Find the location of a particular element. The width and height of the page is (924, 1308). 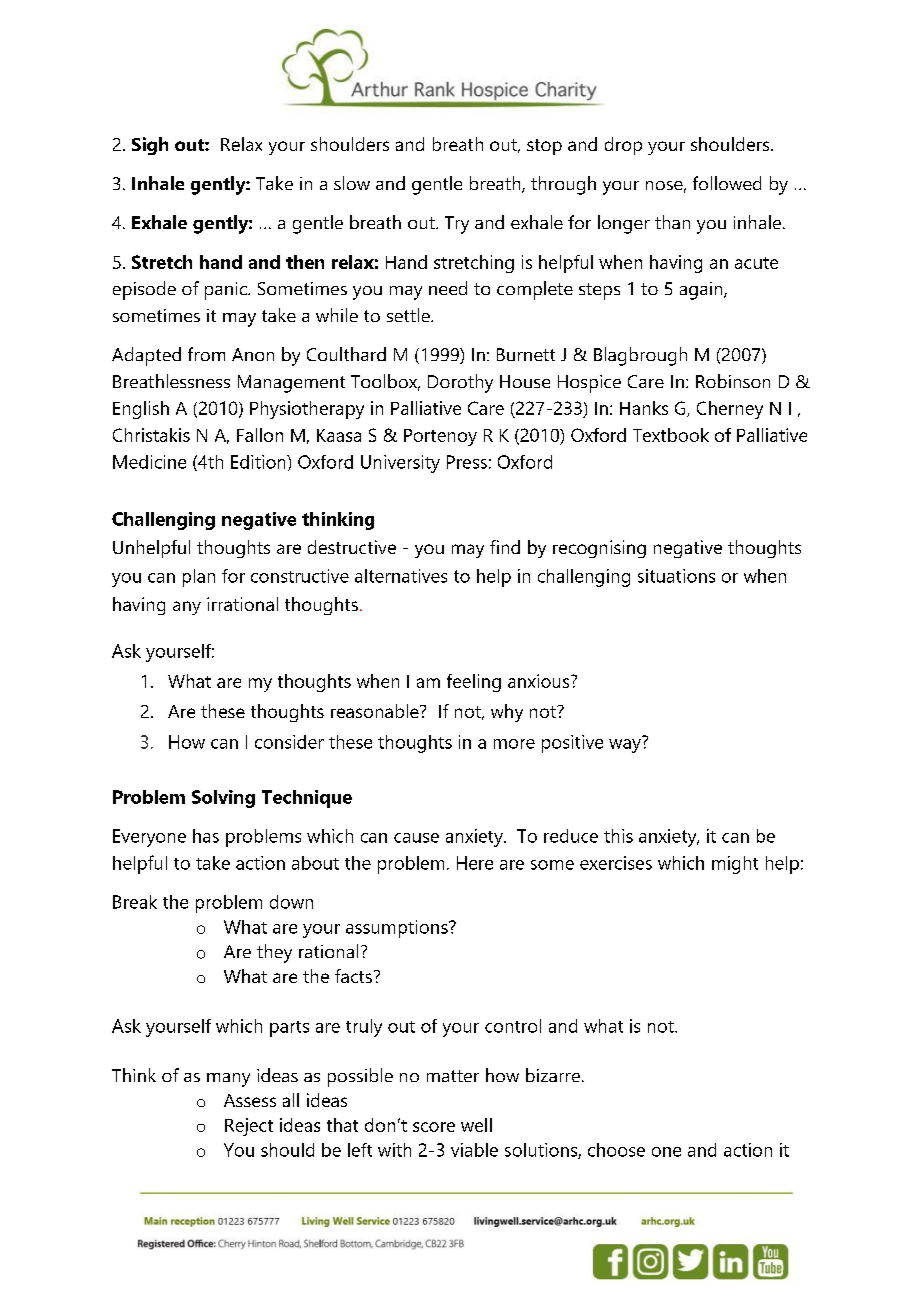

followed is located at coordinates (727, 183).
